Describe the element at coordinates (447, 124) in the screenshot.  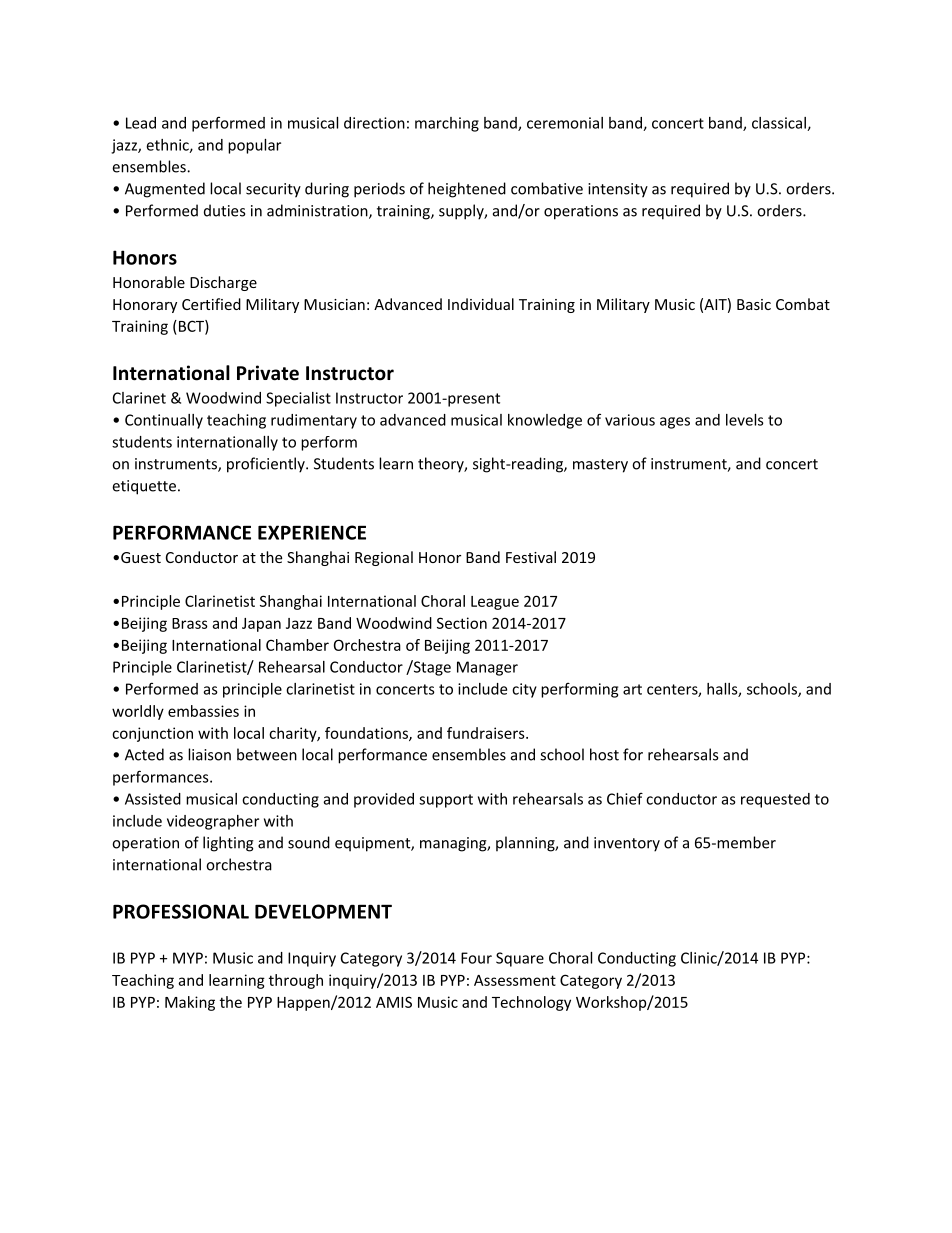
I see `marching` at that location.
